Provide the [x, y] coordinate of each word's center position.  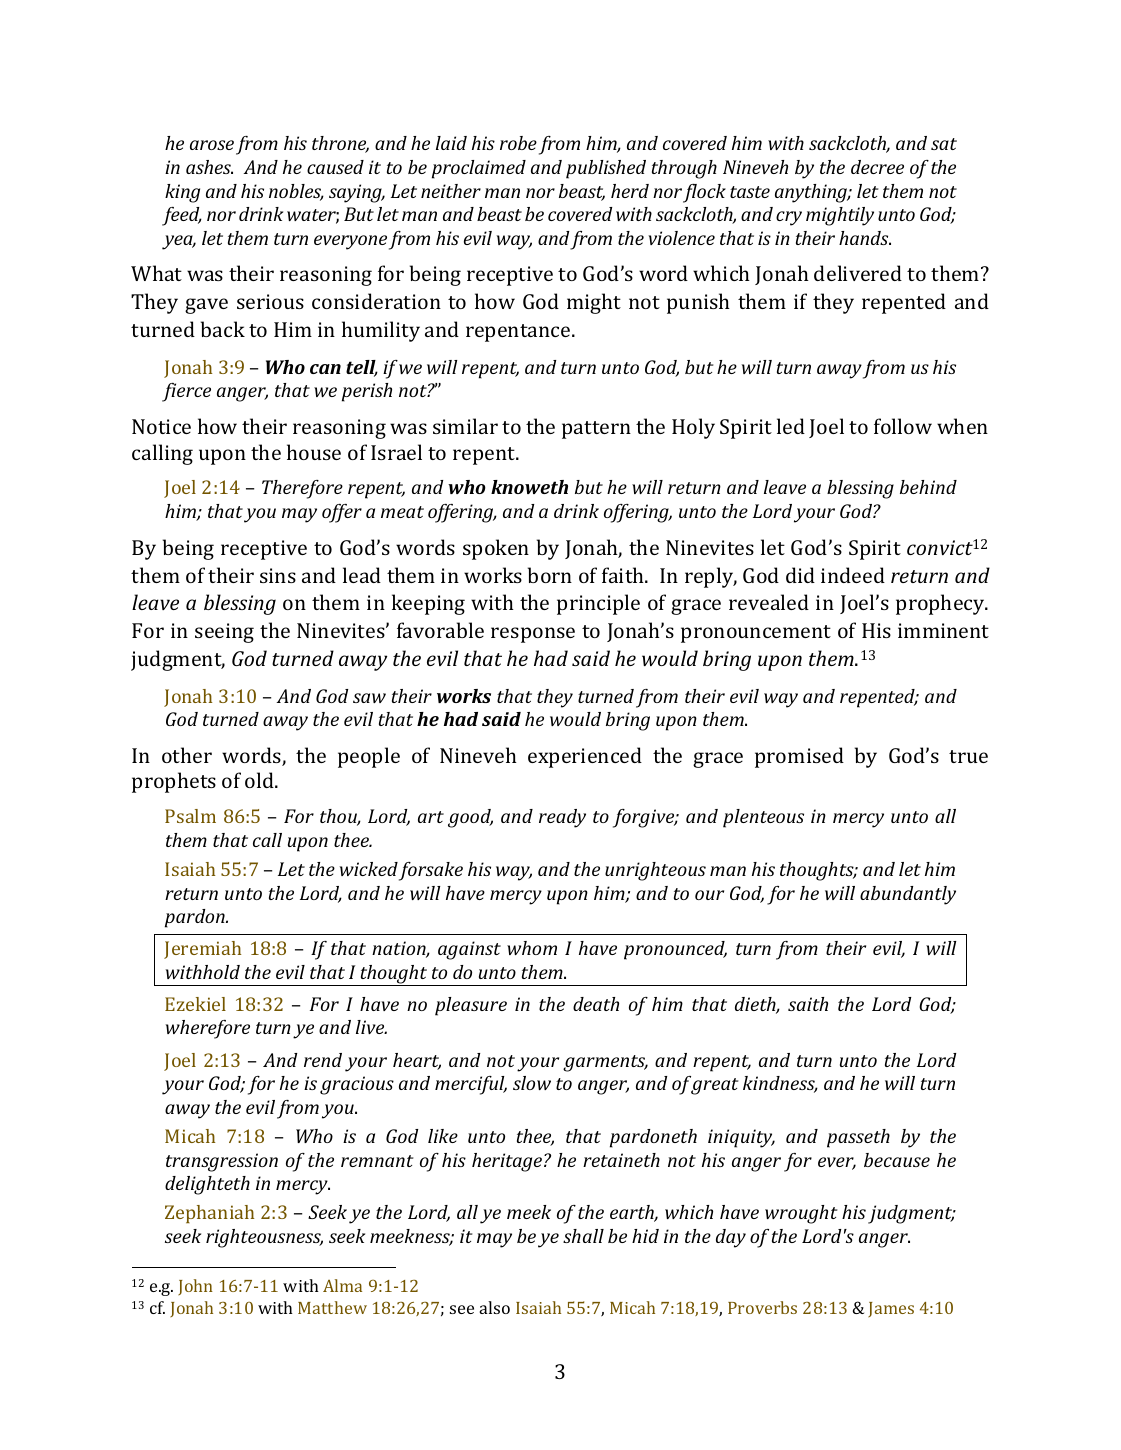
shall [583, 1236]
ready [562, 818]
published [606, 169]
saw [369, 698]
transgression [222, 1162]
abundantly [908, 895]
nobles [296, 192]
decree [877, 167]
